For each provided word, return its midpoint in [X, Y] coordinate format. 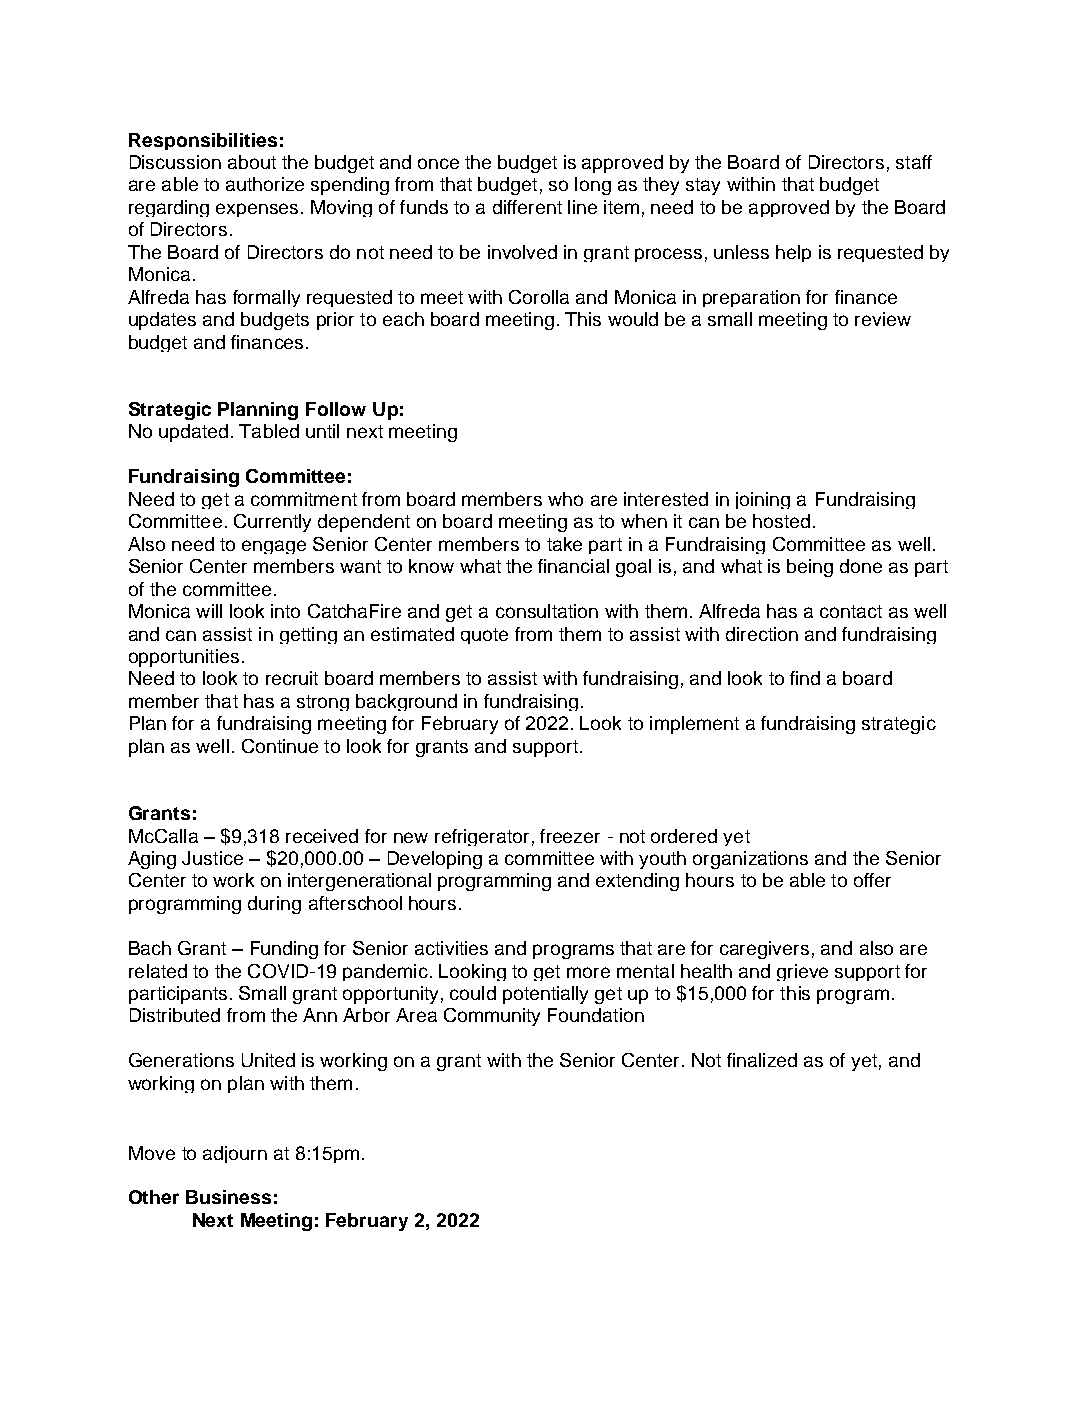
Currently [272, 523]
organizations [750, 860]
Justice [212, 858]
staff [914, 162]
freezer [570, 836]
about [252, 162]
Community [492, 1017]
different [527, 207]
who [565, 499]
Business [228, 1197]
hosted [781, 521]
